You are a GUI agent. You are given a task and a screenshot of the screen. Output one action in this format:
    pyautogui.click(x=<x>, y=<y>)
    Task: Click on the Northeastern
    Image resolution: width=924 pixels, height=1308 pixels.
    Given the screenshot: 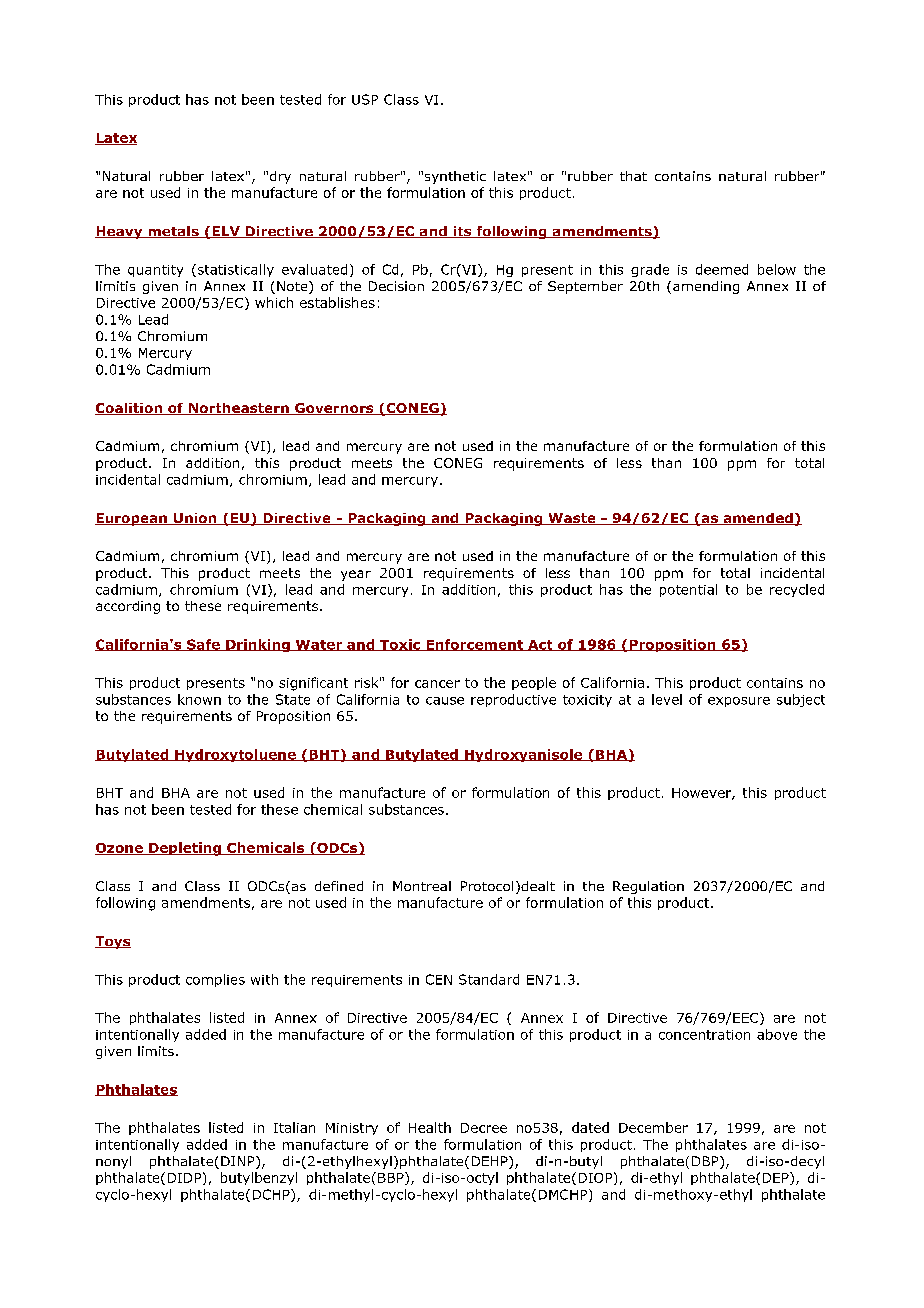 What is the action you would take?
    pyautogui.click(x=238, y=409)
